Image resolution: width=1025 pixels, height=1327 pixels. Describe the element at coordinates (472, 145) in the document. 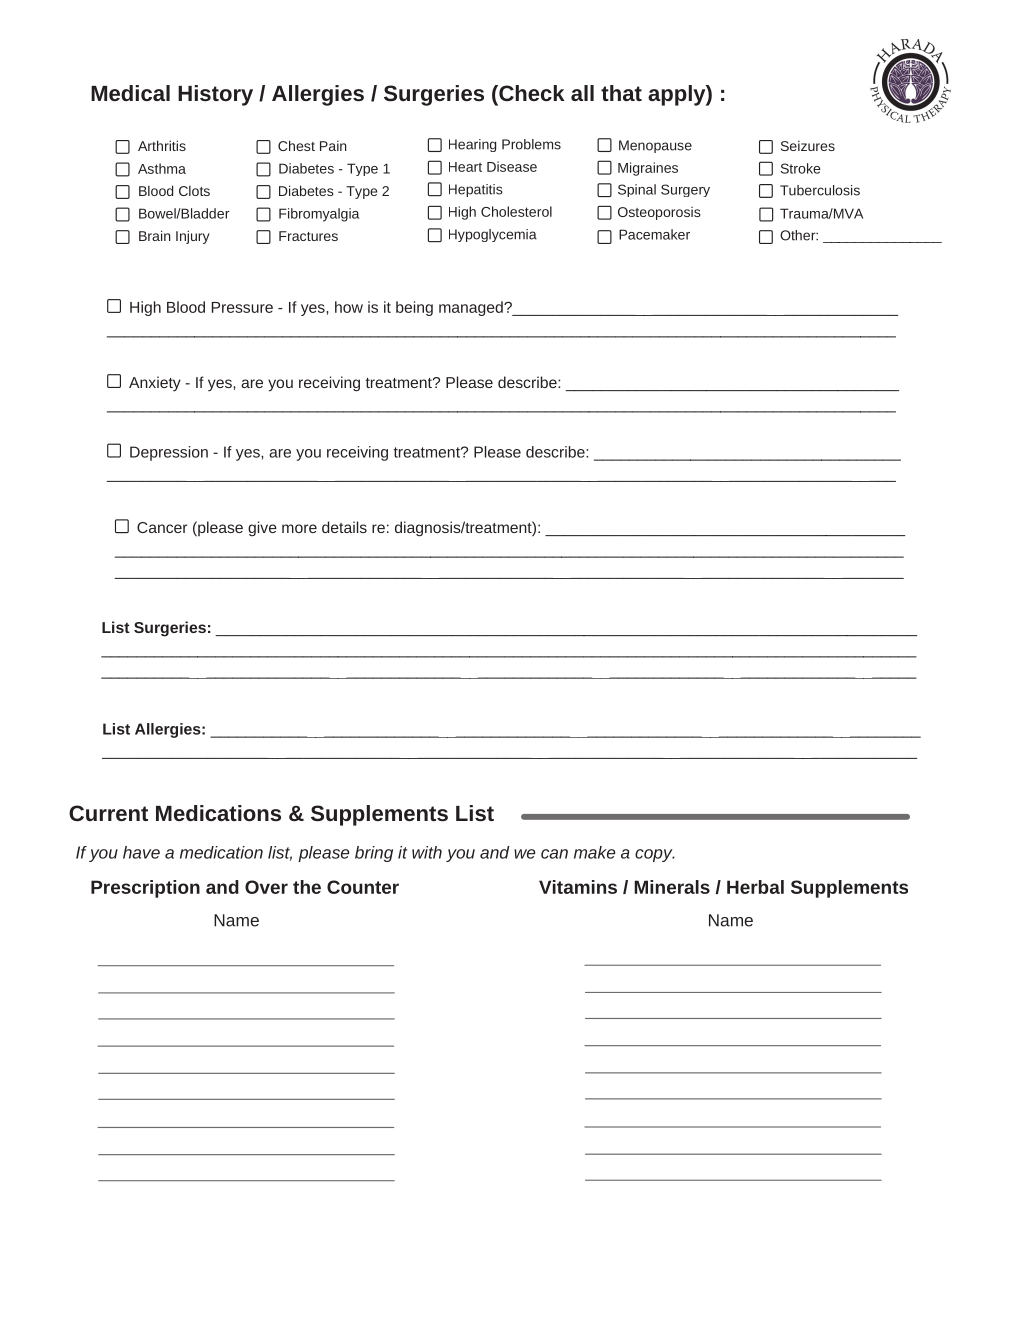

I see `Hearing` at that location.
